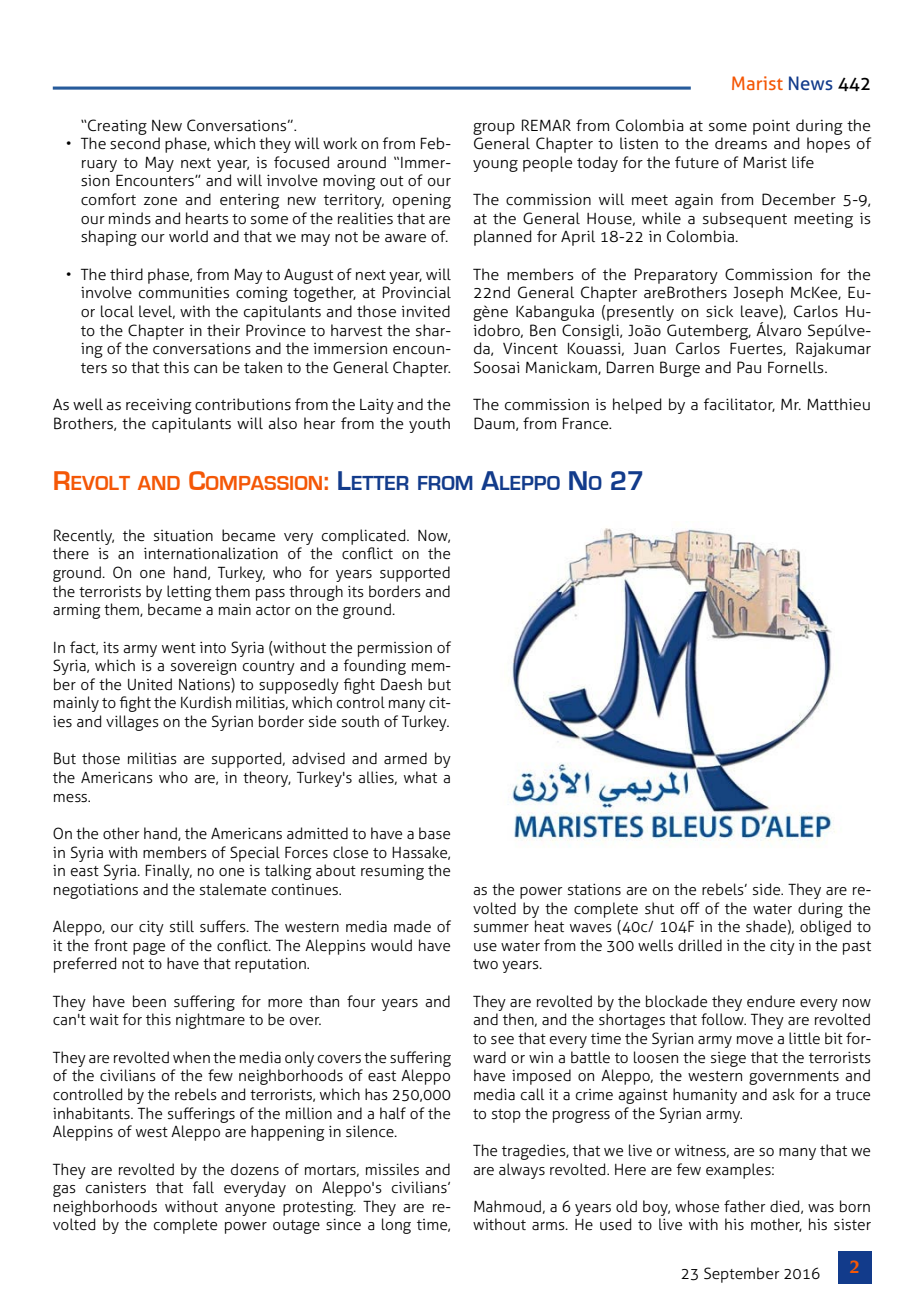 The image size is (924, 1308). What do you see at coordinates (739, 405) in the screenshot?
I see `facilitator` at bounding box center [739, 405].
